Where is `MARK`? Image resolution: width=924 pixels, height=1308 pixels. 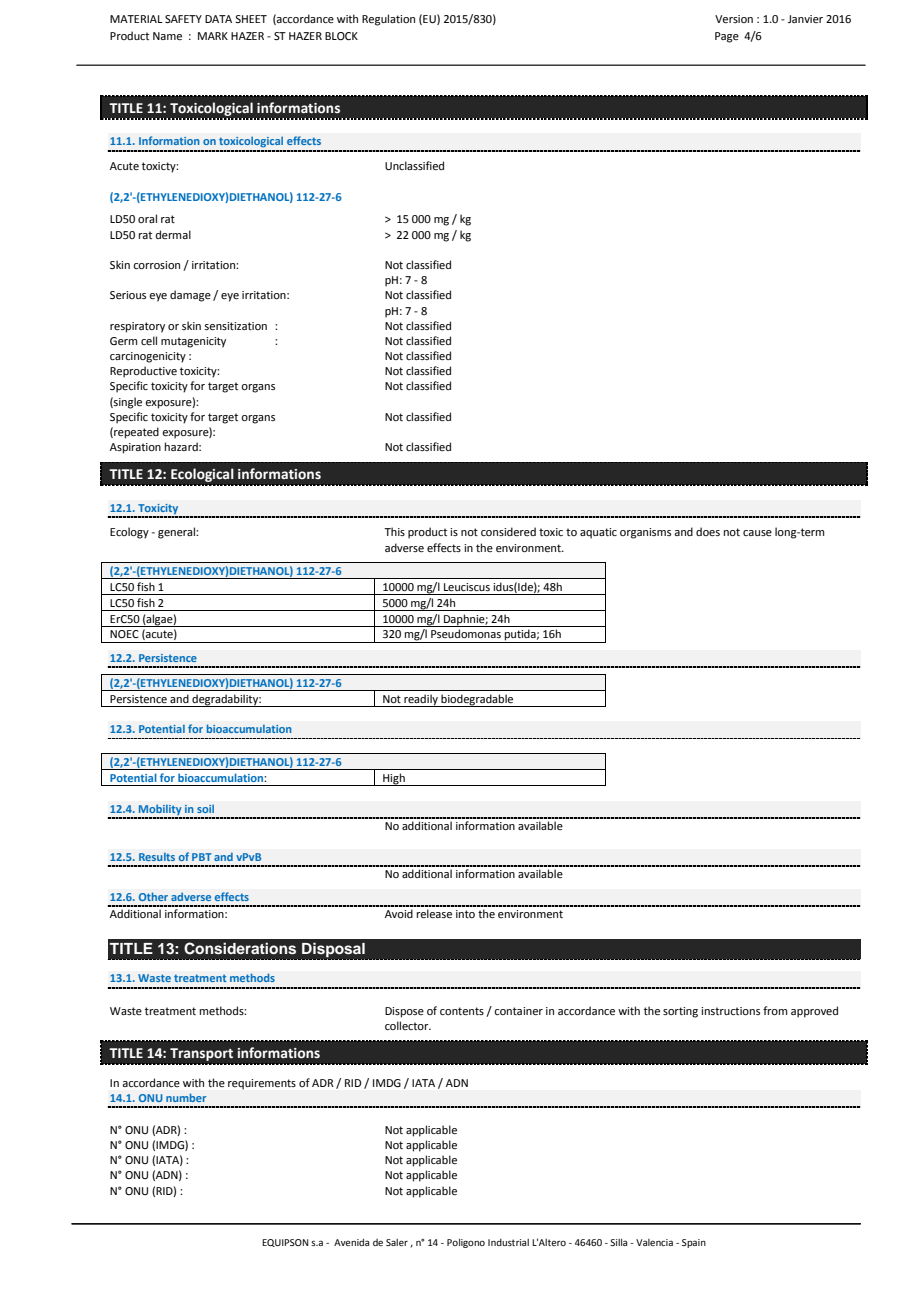
MARK is located at coordinates (213, 36).
